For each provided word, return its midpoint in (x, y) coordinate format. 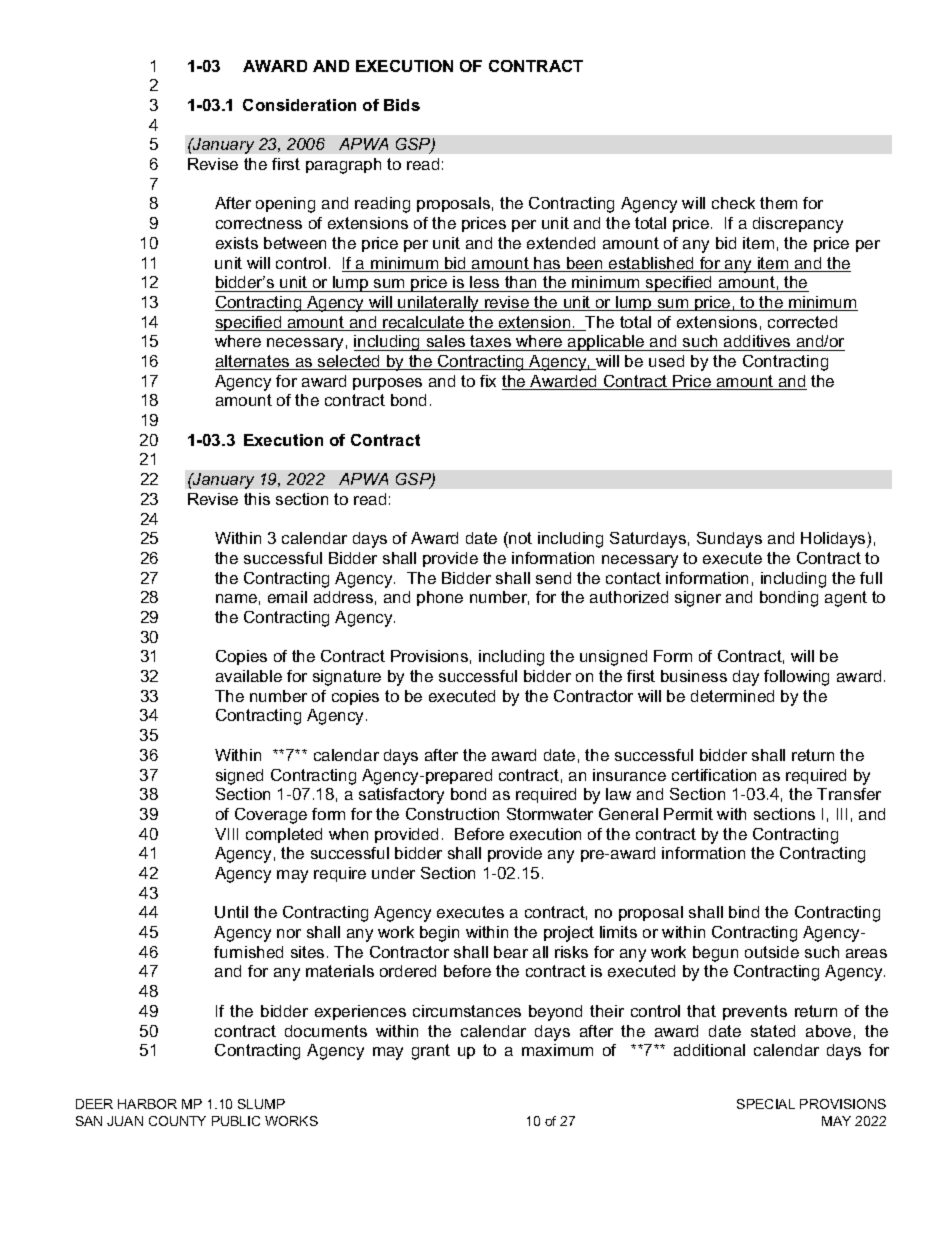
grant (431, 1052)
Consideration (299, 105)
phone (440, 598)
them (778, 203)
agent (846, 599)
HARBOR (147, 1104)
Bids (402, 105)
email (287, 597)
